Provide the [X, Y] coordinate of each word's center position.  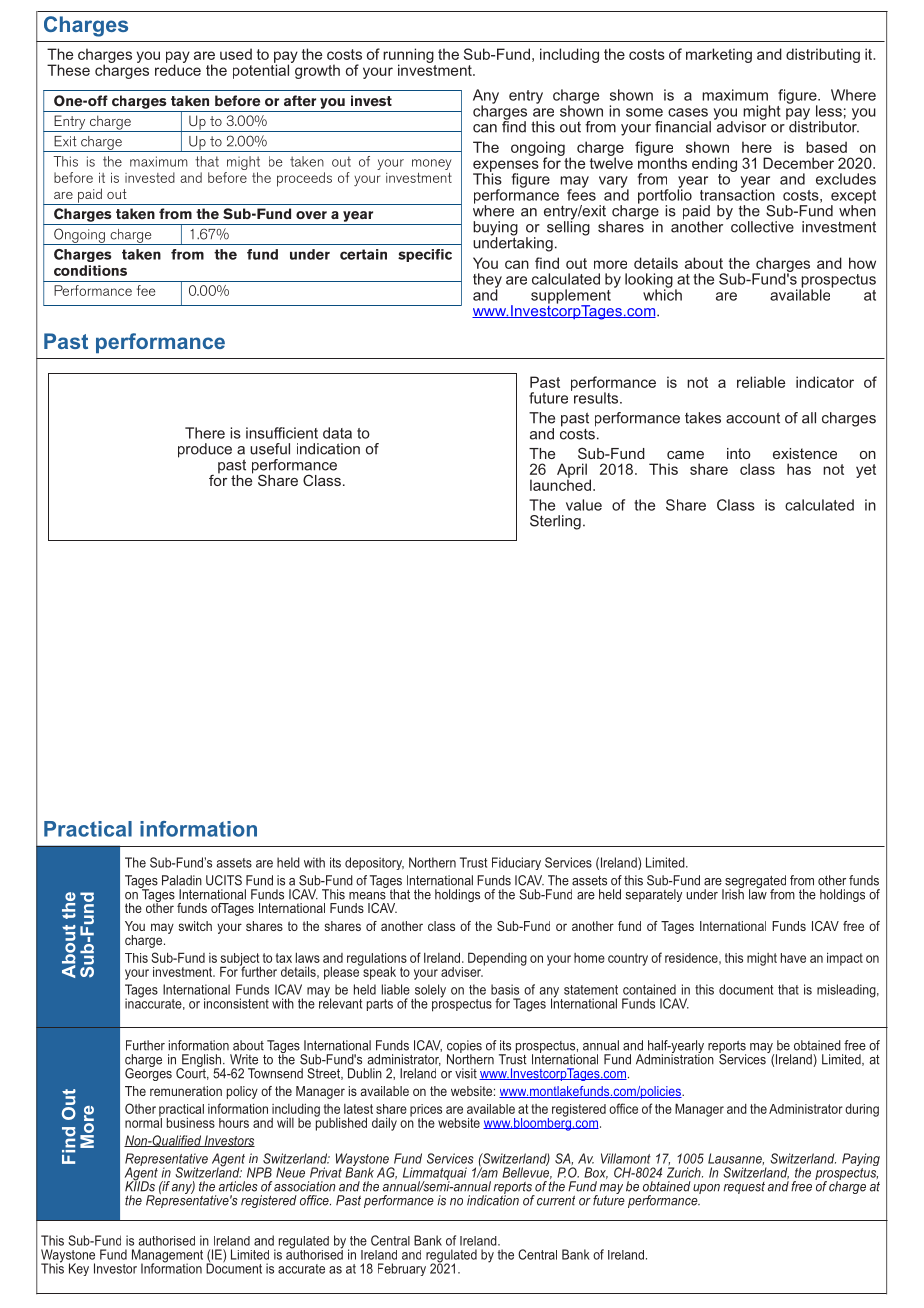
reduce [178, 69]
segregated [754, 883]
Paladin [182, 880]
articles [238, 1186]
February [402, 1269]
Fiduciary [516, 863]
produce [205, 450]
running [409, 57]
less [829, 111]
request [744, 1188]
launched [560, 484]
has [799, 469]
